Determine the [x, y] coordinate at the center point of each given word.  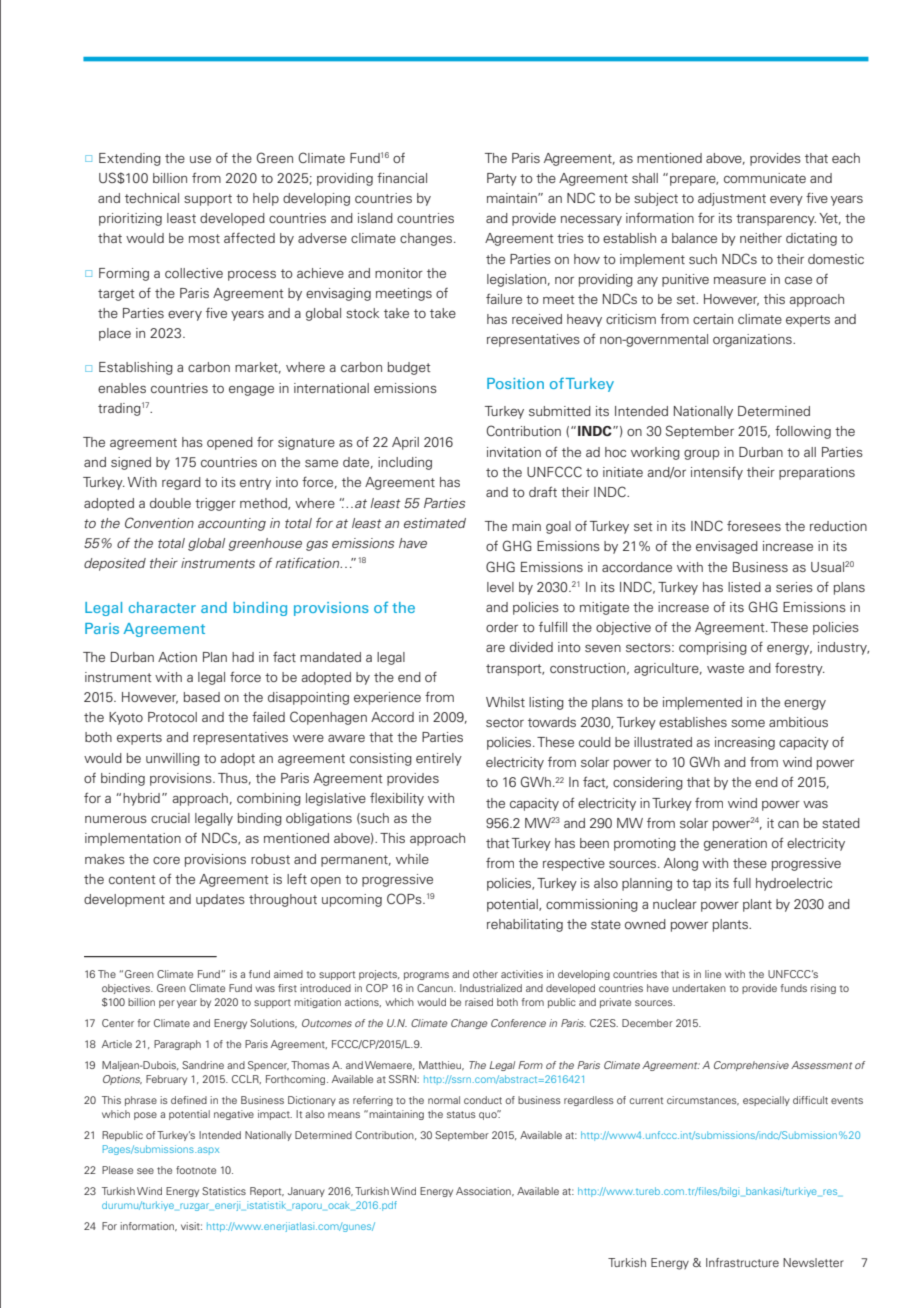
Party [502, 179]
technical [152, 198]
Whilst [505, 702]
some [748, 723]
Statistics [224, 1191]
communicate [765, 178]
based [202, 697]
